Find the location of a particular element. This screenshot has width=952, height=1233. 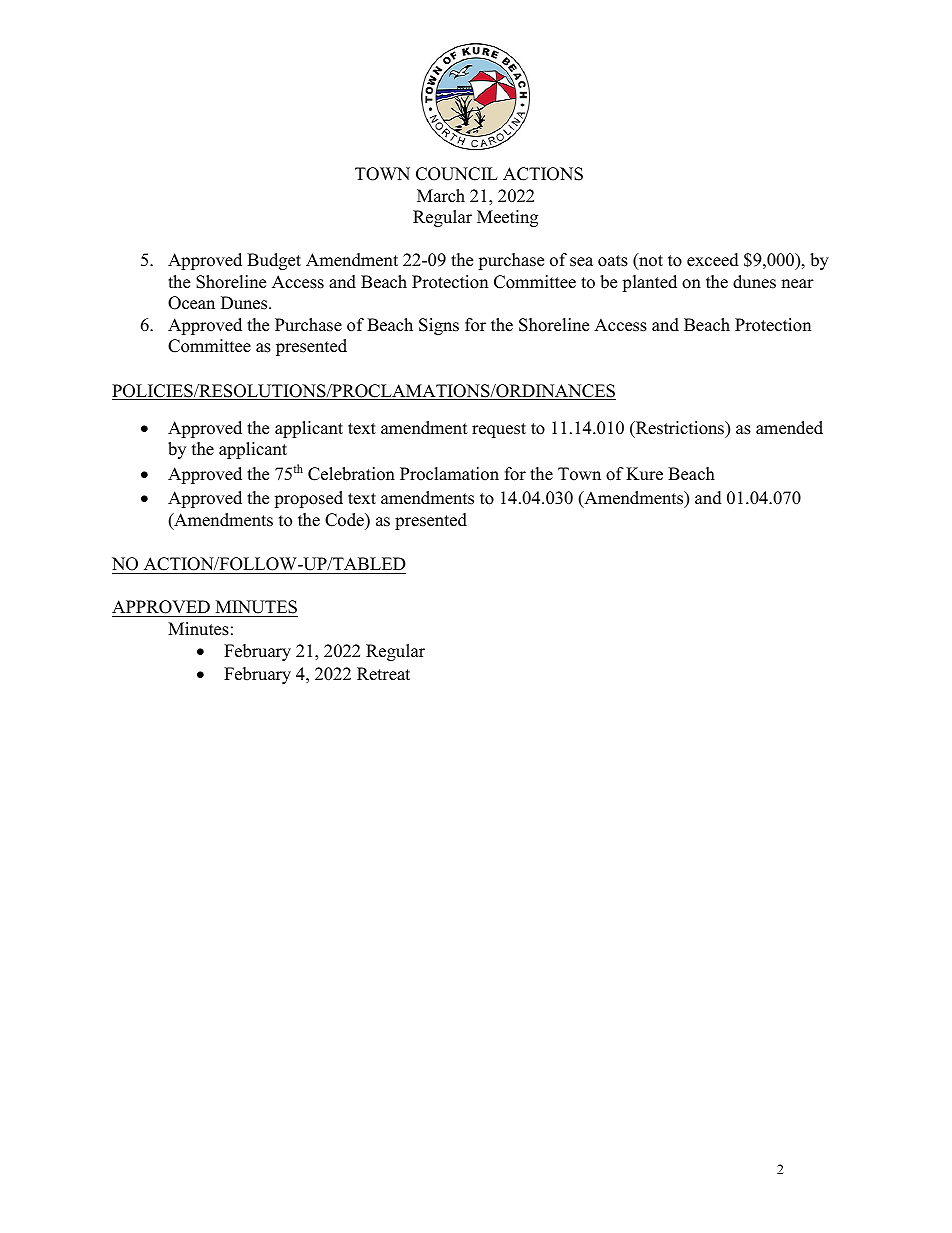

Budget is located at coordinates (274, 261).
